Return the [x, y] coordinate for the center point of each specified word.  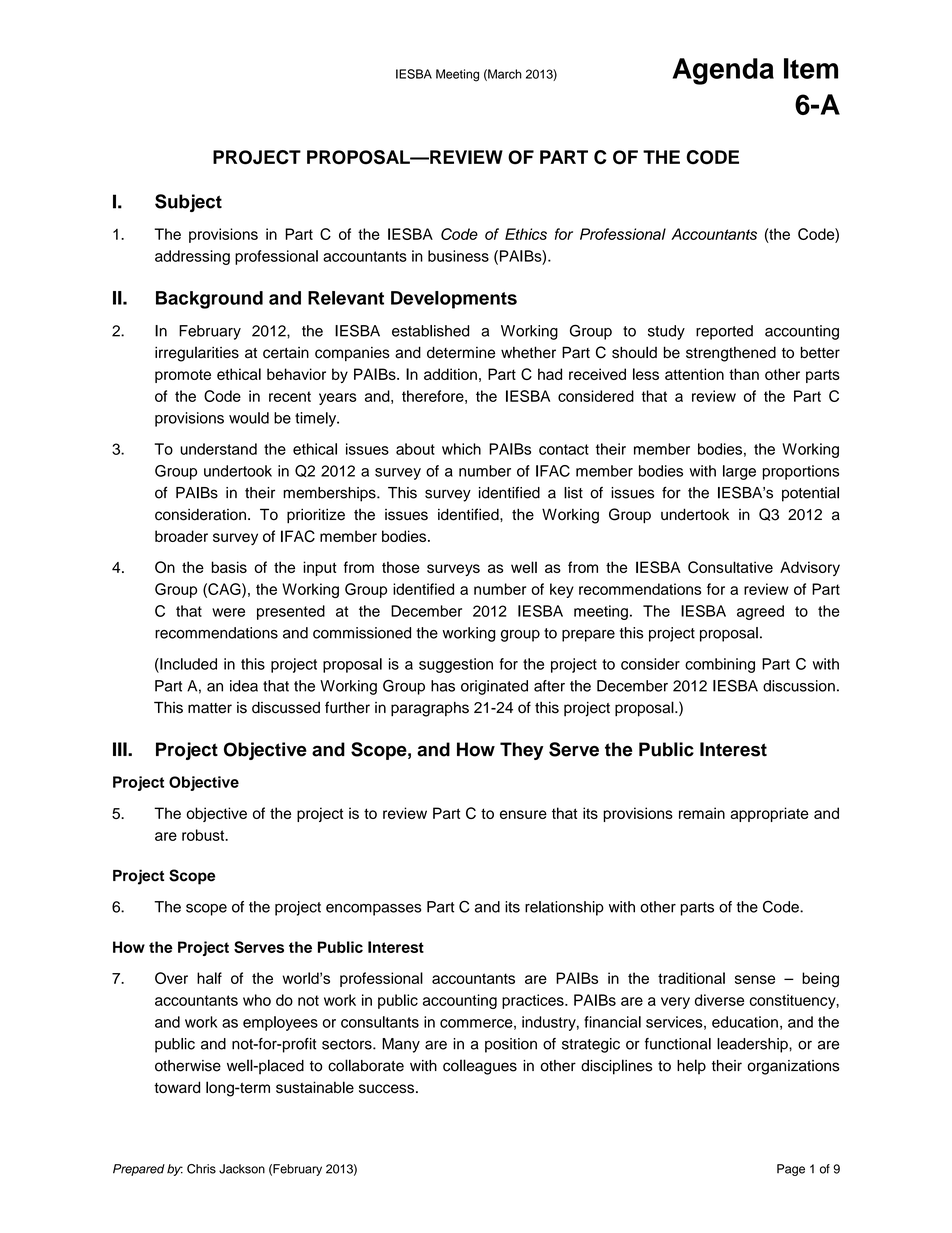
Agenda [723, 71]
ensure [523, 814]
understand [218, 449]
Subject [188, 203]
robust [204, 835]
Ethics [526, 234]
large [739, 472]
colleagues [480, 1067]
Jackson [242, 1169]
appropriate [769, 814]
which [461, 449]
